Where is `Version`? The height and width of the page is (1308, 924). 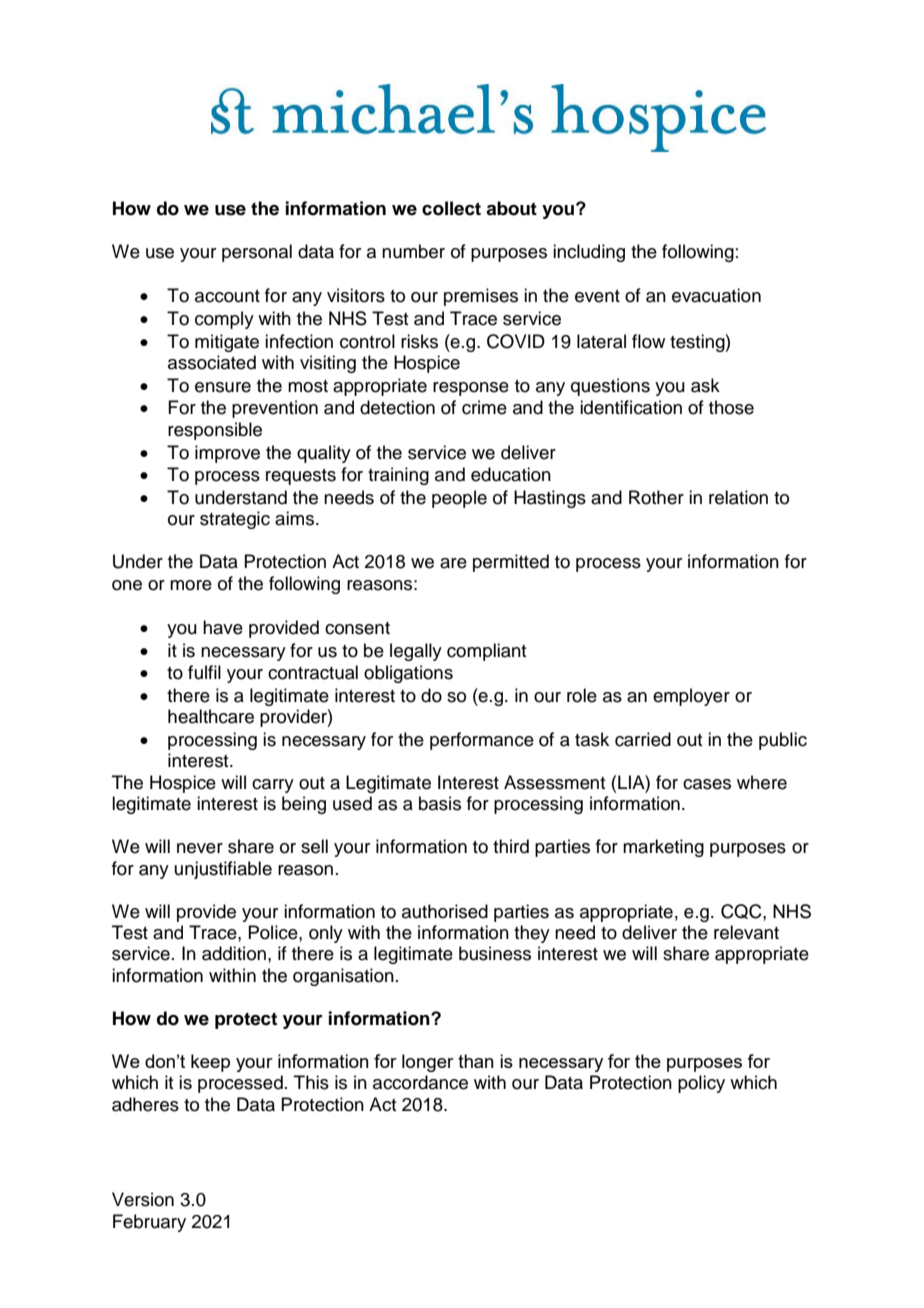 Version is located at coordinates (143, 1199).
